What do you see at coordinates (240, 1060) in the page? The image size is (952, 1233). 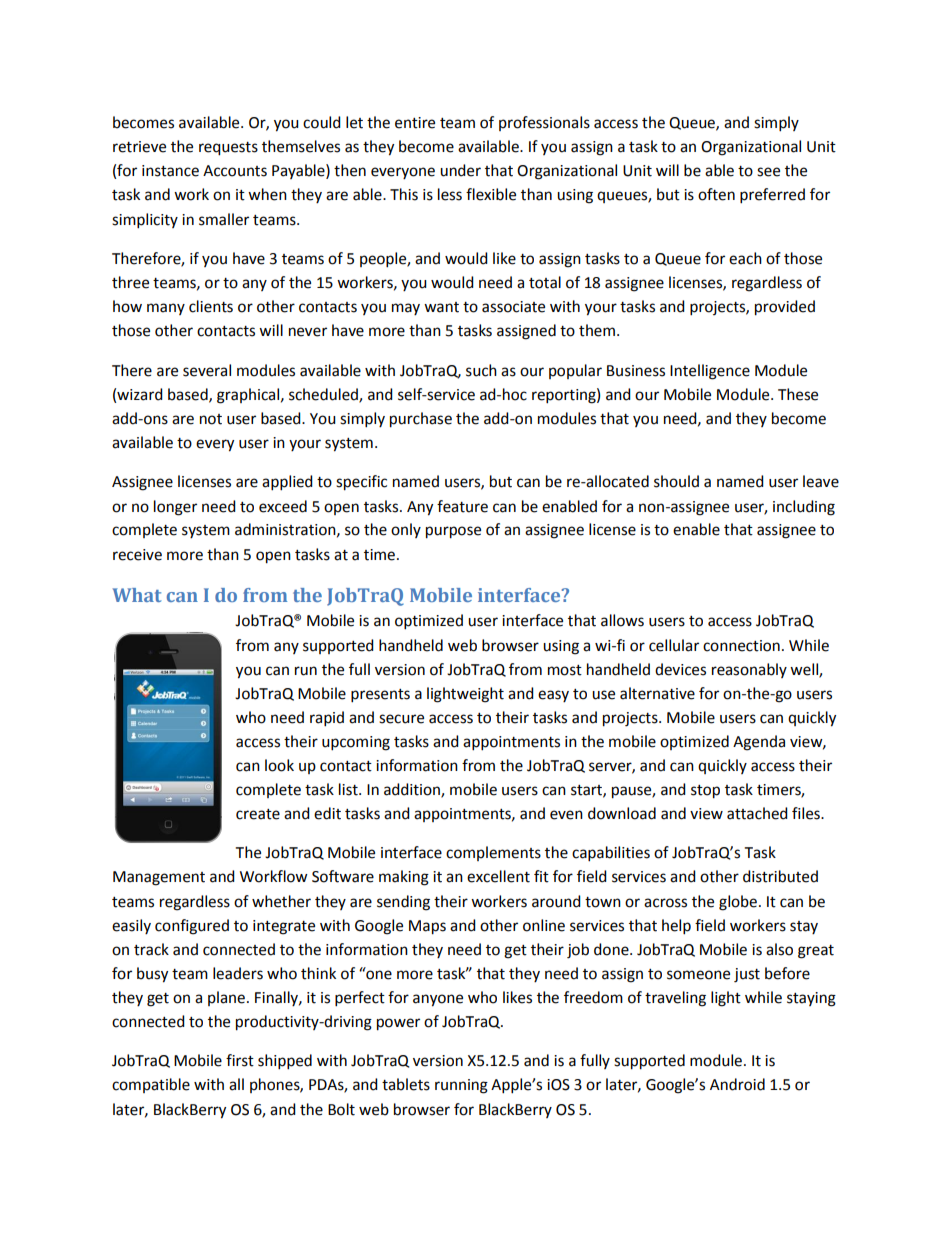 I see `first` at bounding box center [240, 1060].
